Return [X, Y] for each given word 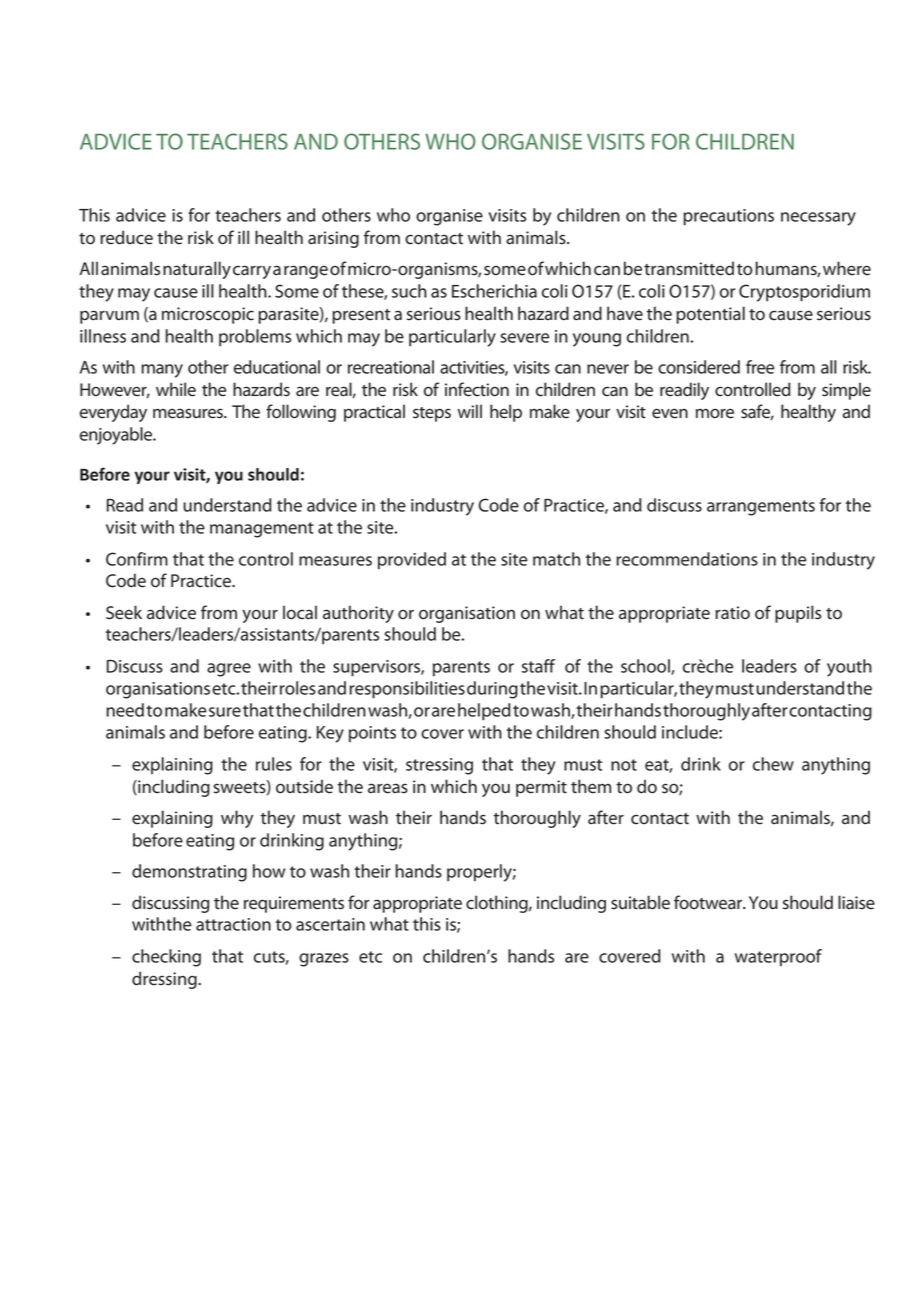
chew [773, 764]
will [470, 411]
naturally [197, 270]
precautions [728, 217]
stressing [439, 766]
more [715, 413]
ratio [732, 613]
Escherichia [494, 291]
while [176, 389]
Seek [124, 612]
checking [166, 958]
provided [412, 561]
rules [274, 764]
